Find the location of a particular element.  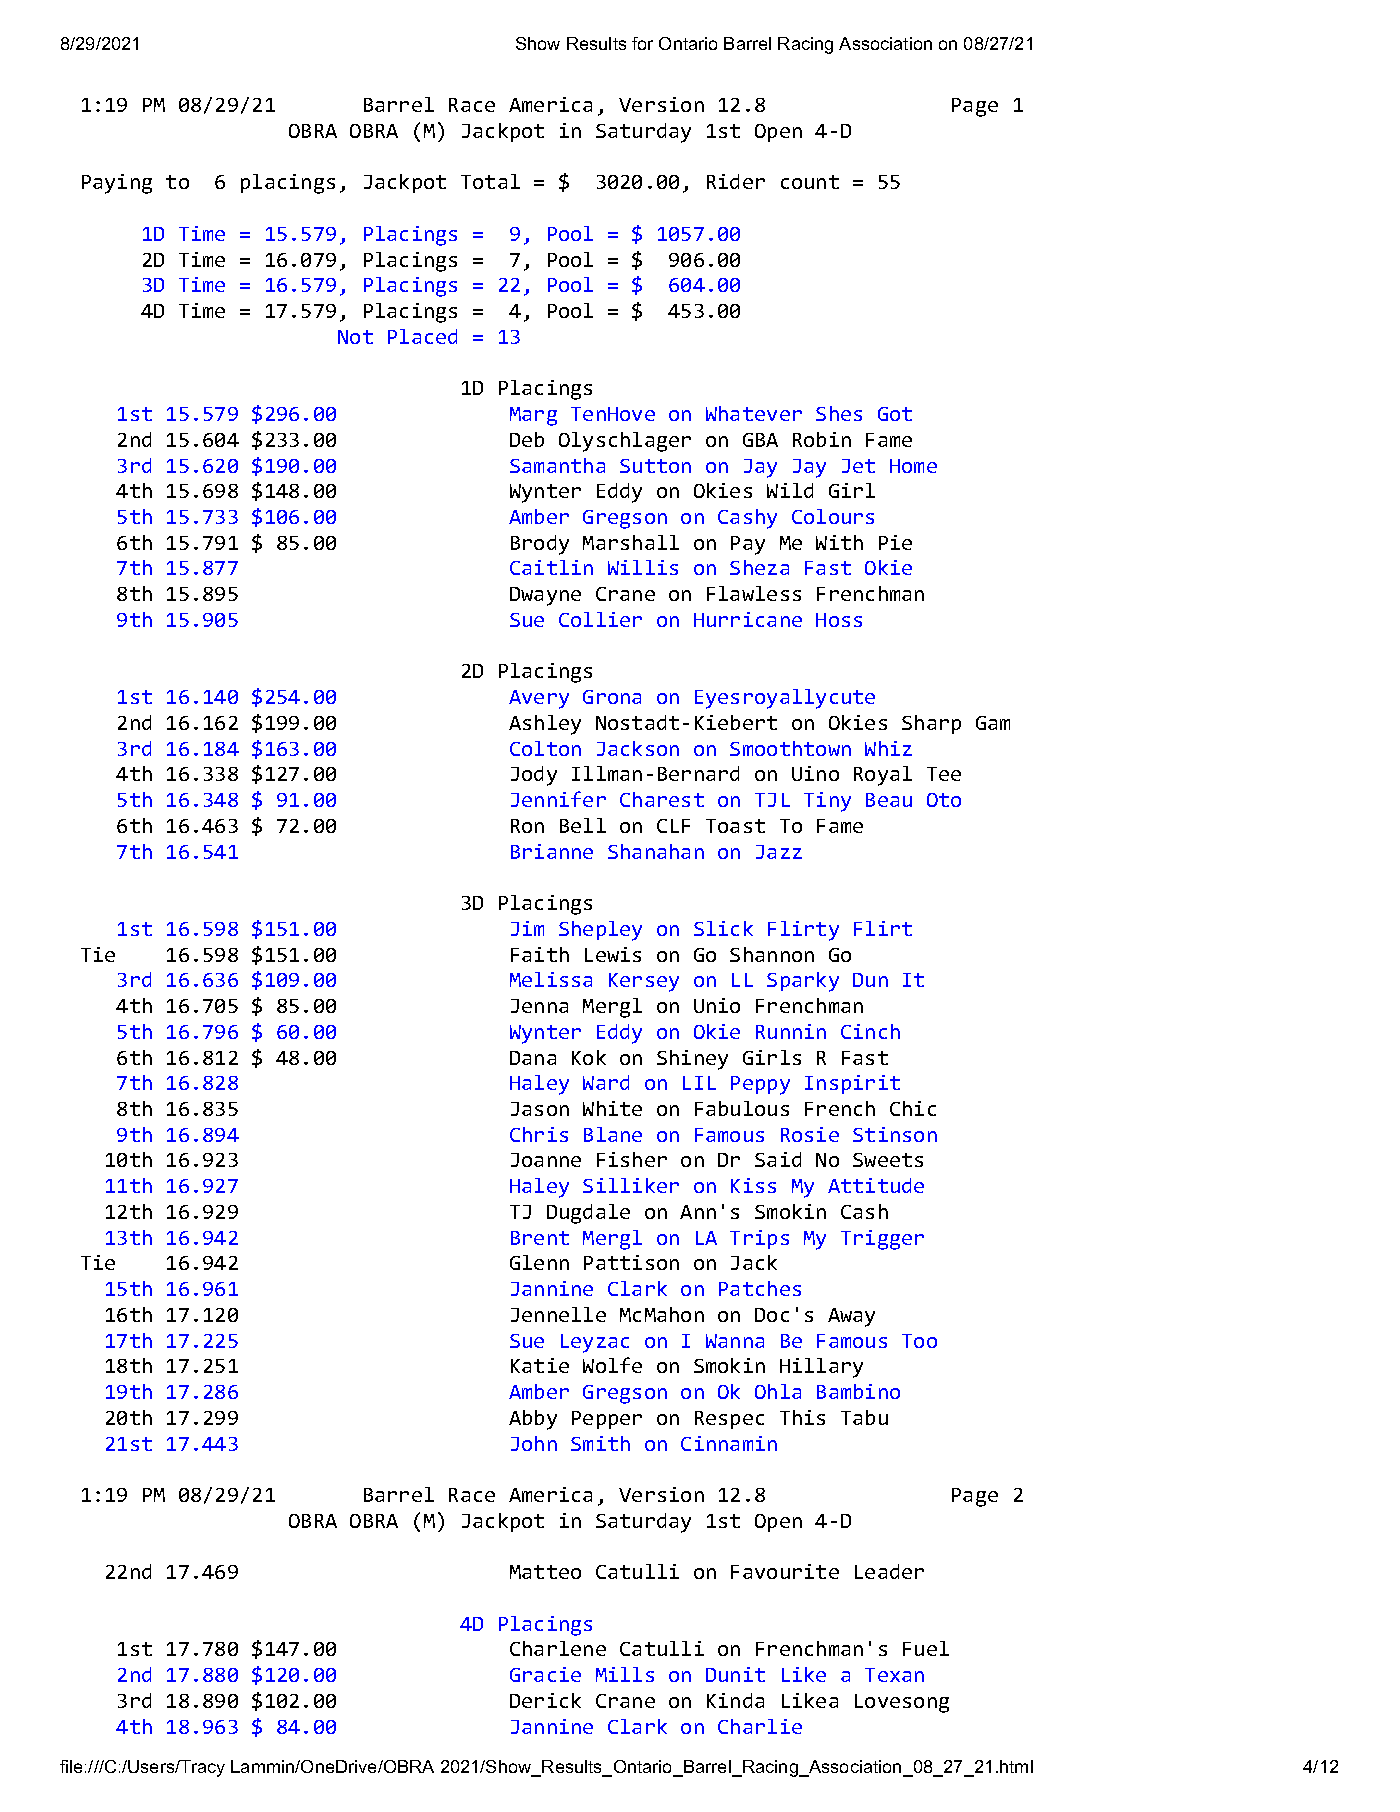

Samantha is located at coordinates (557, 465).
